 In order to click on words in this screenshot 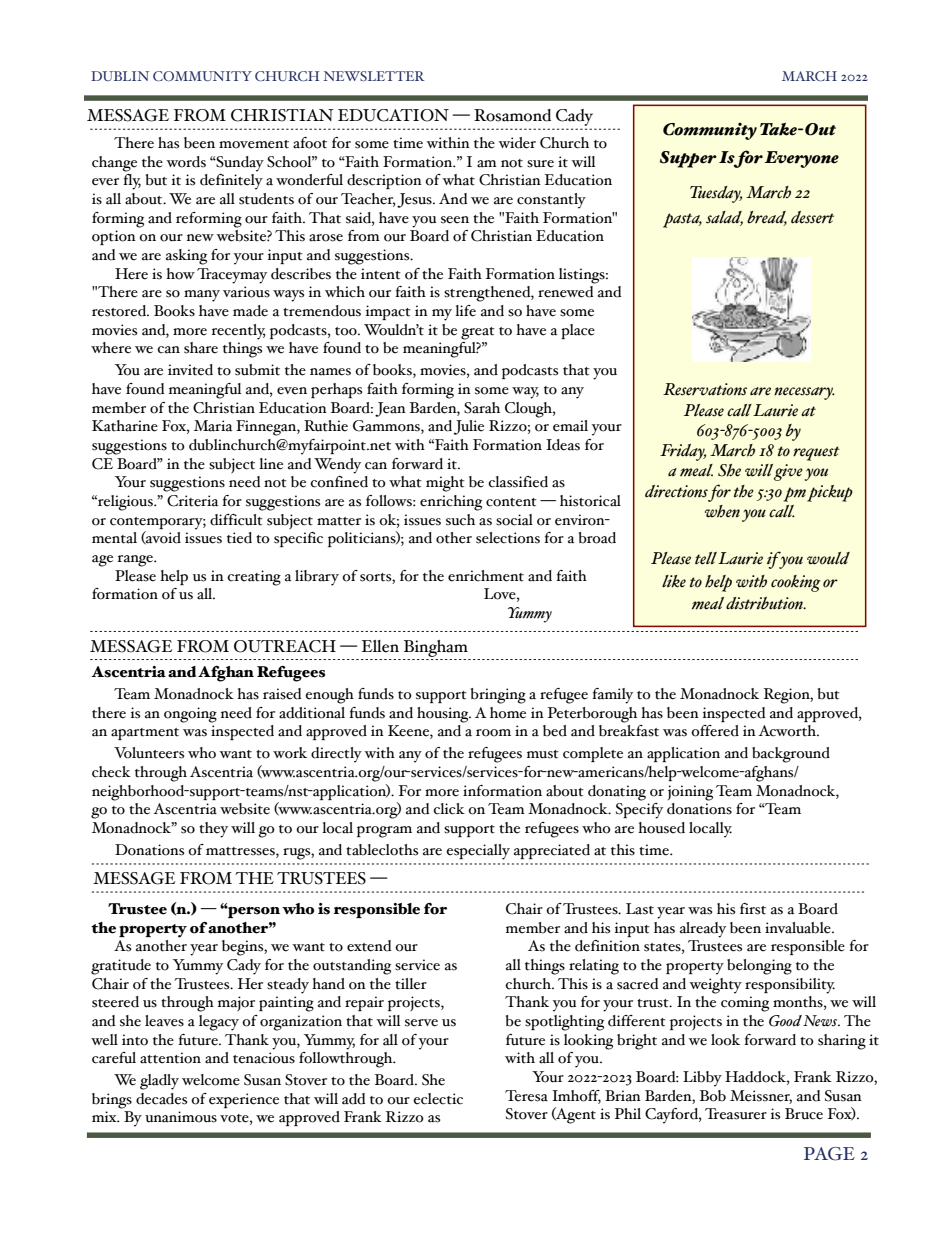, I will do `click(186, 162)`.
